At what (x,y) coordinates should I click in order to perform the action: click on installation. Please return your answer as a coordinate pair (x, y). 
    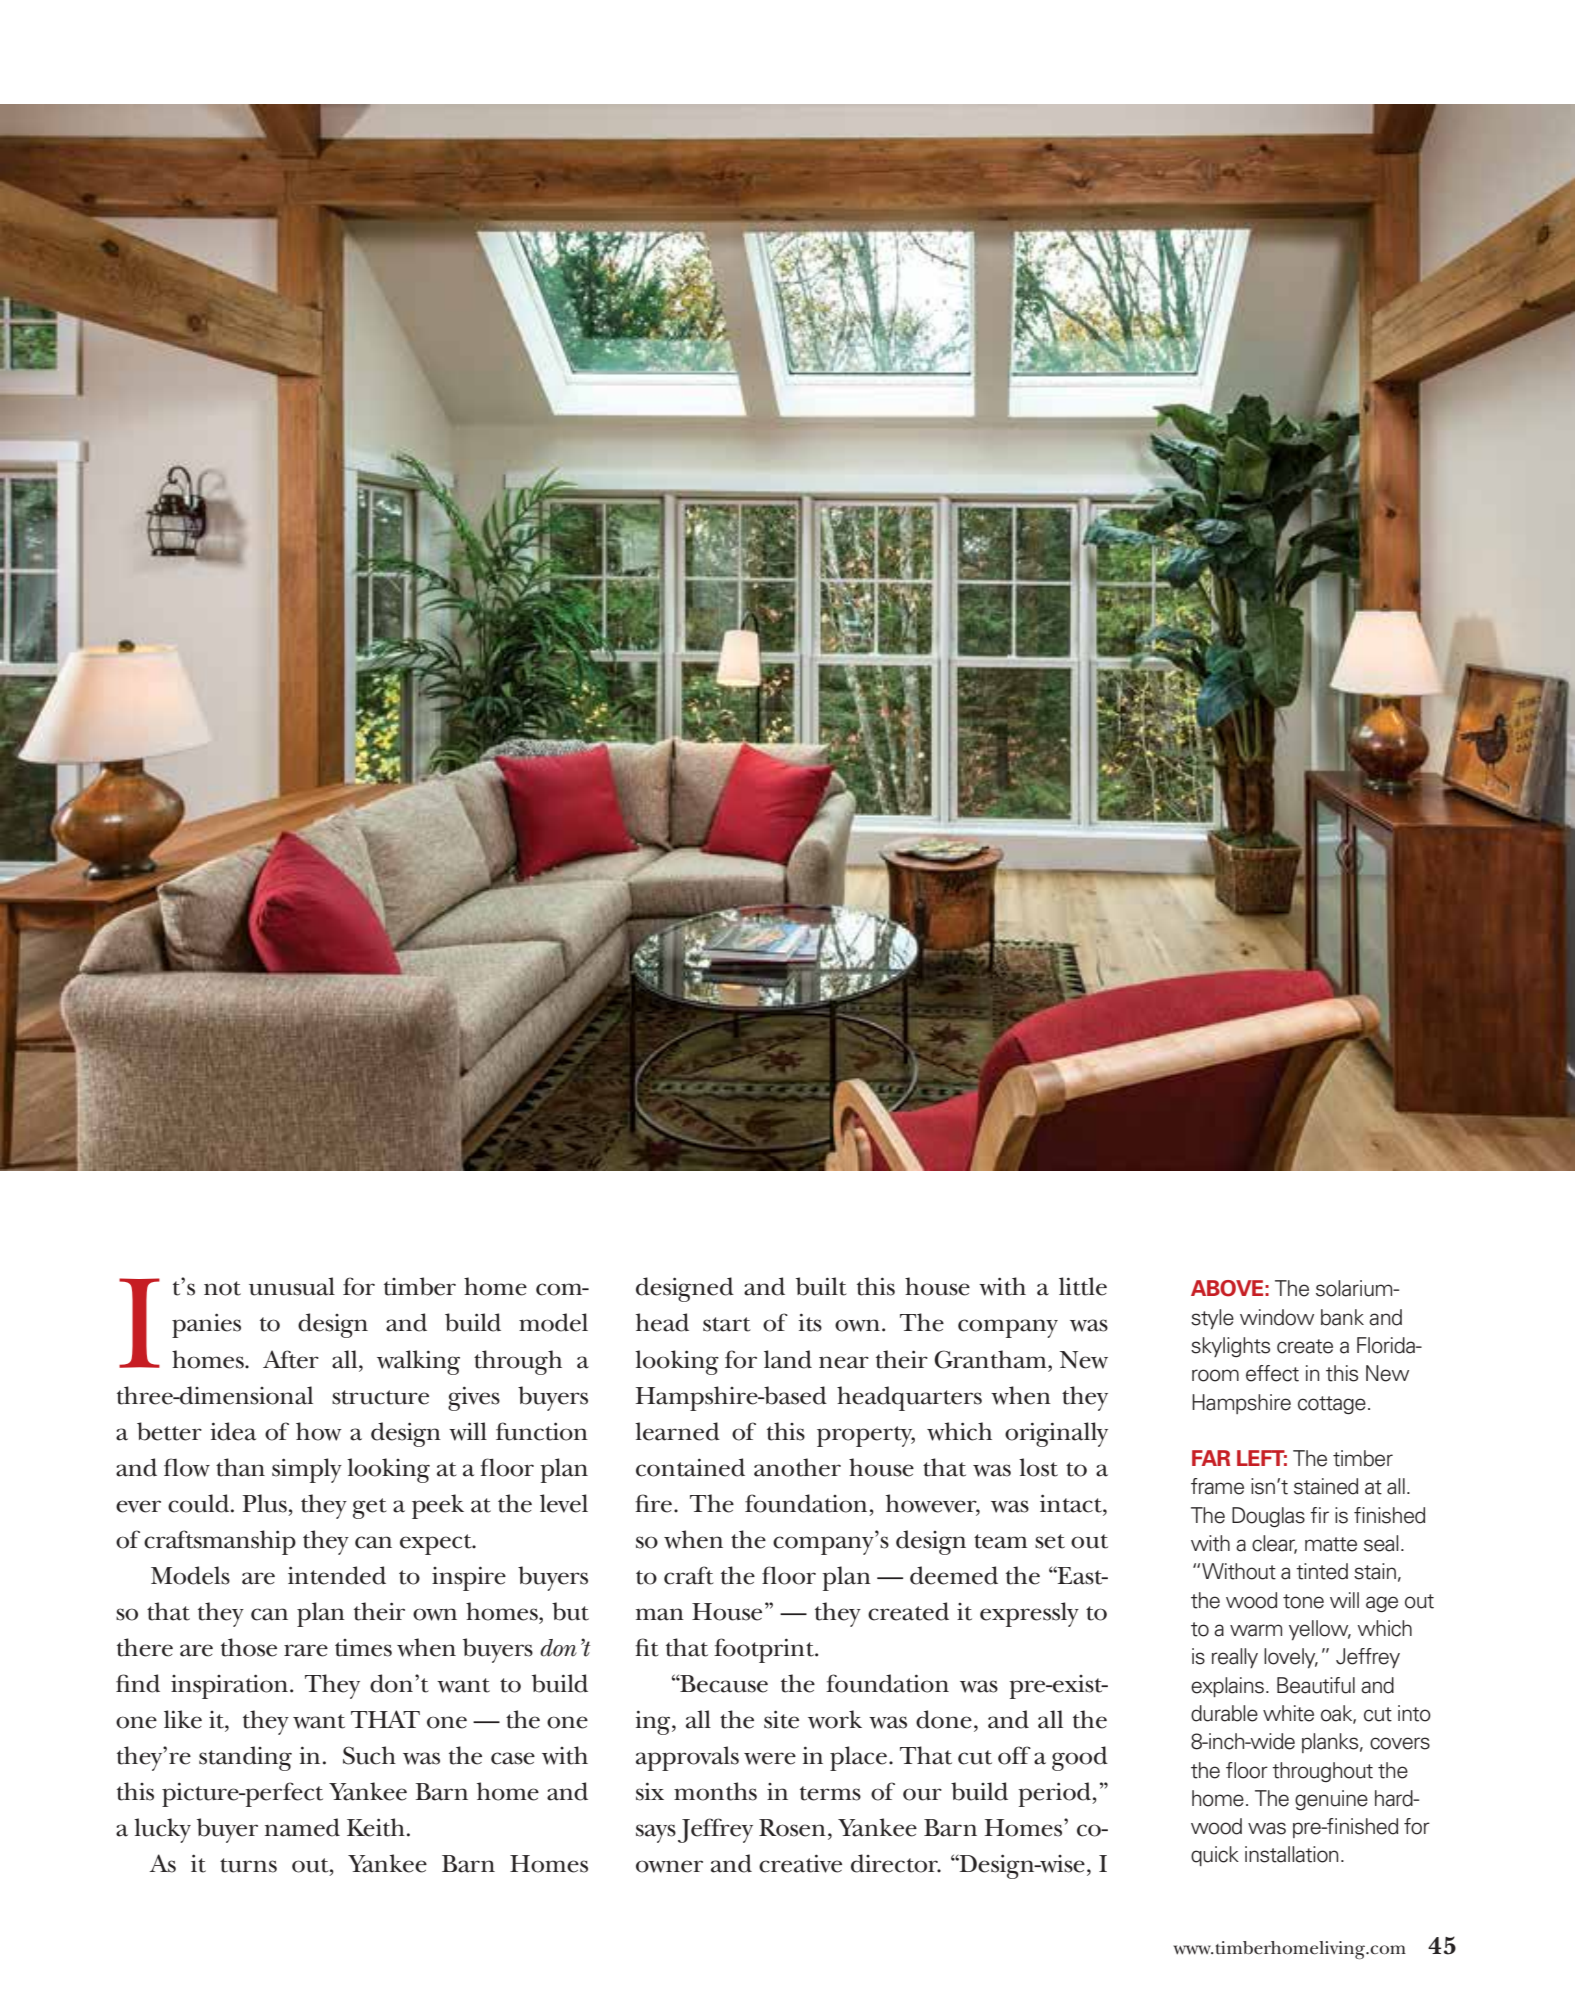
    Looking at the image, I should click on (1291, 1854).
